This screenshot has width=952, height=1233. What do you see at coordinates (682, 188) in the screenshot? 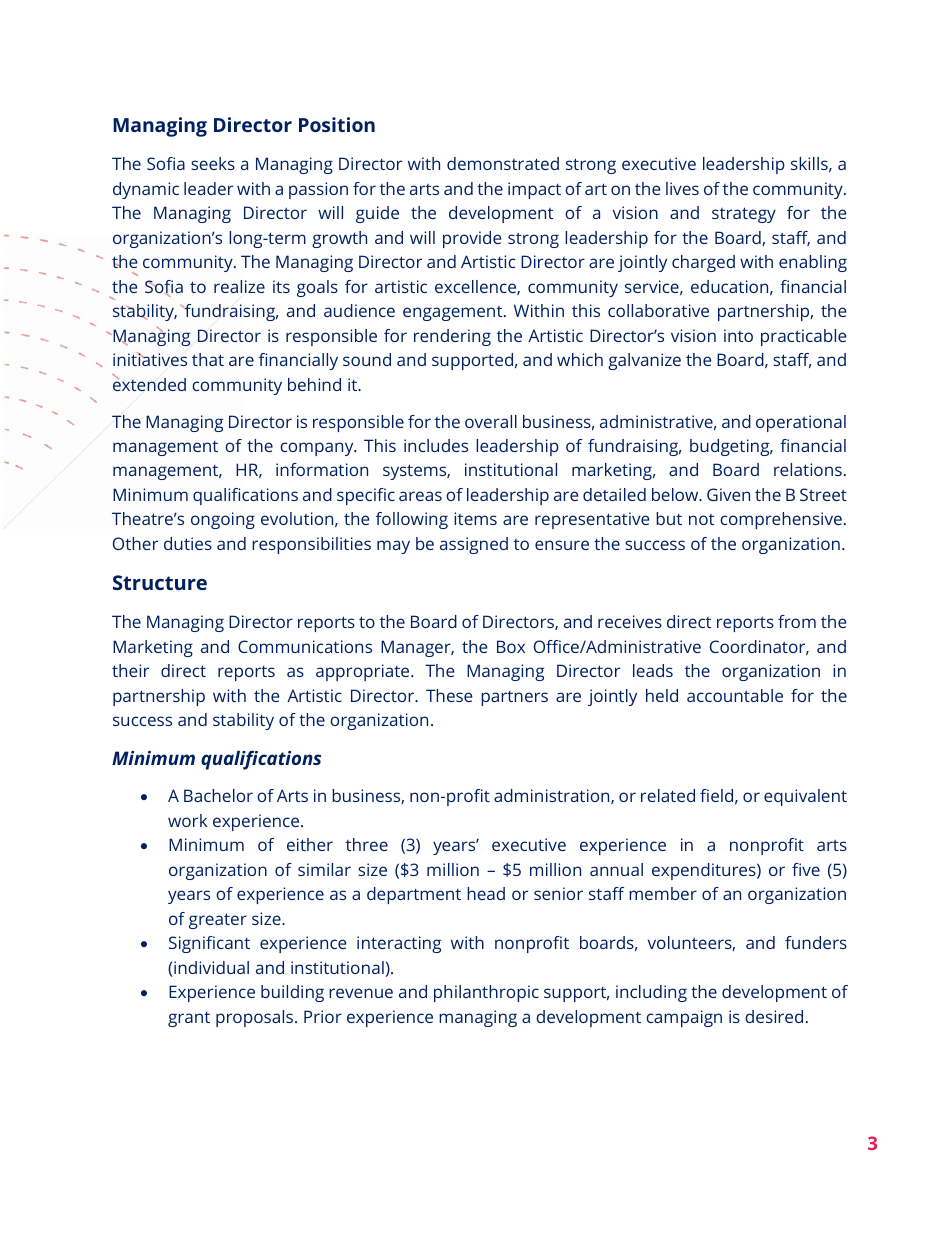
I see `lives` at bounding box center [682, 188].
